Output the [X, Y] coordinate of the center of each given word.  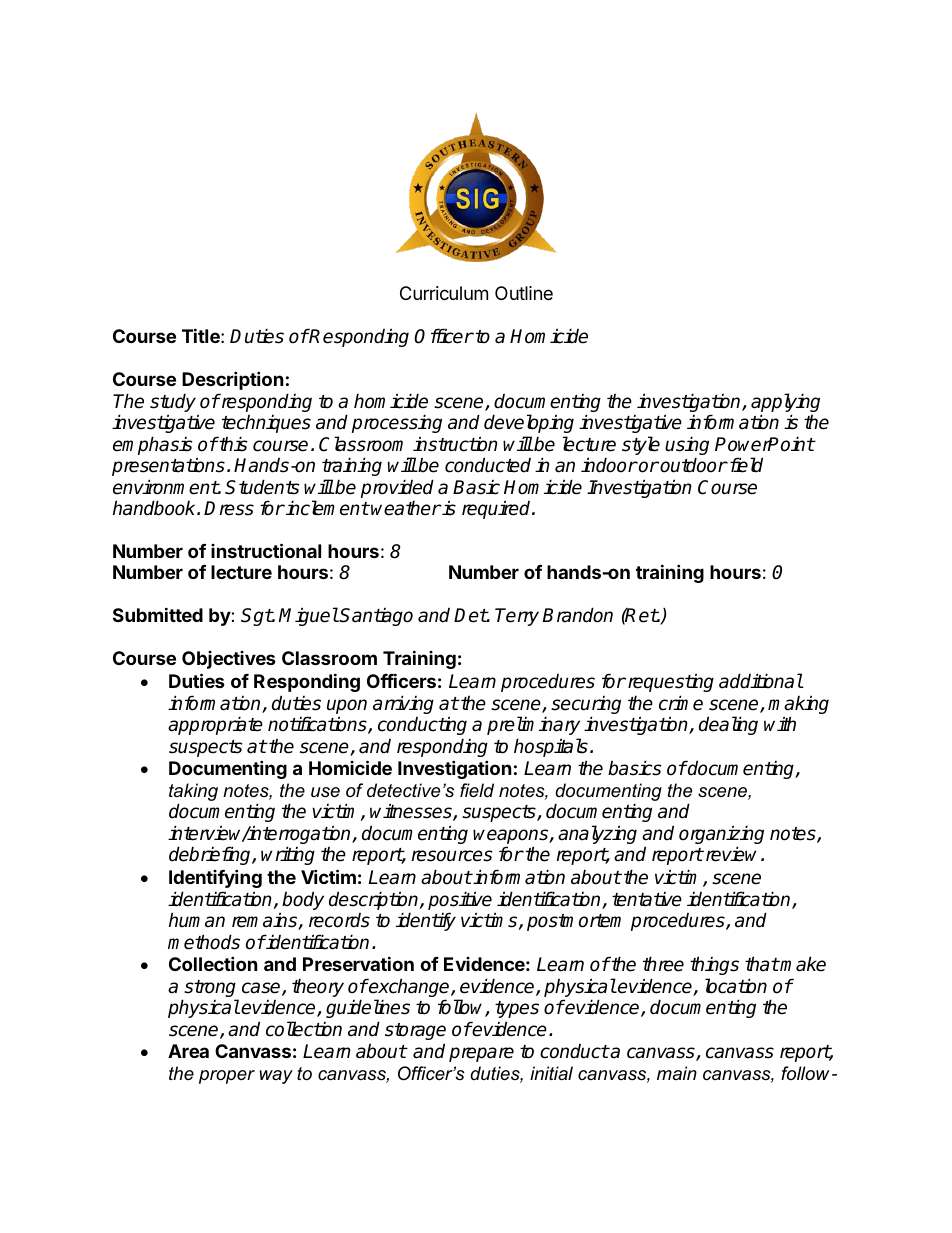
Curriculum [444, 293]
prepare [481, 1054]
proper [227, 1077]
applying [785, 404]
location [736, 986]
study [173, 404]
